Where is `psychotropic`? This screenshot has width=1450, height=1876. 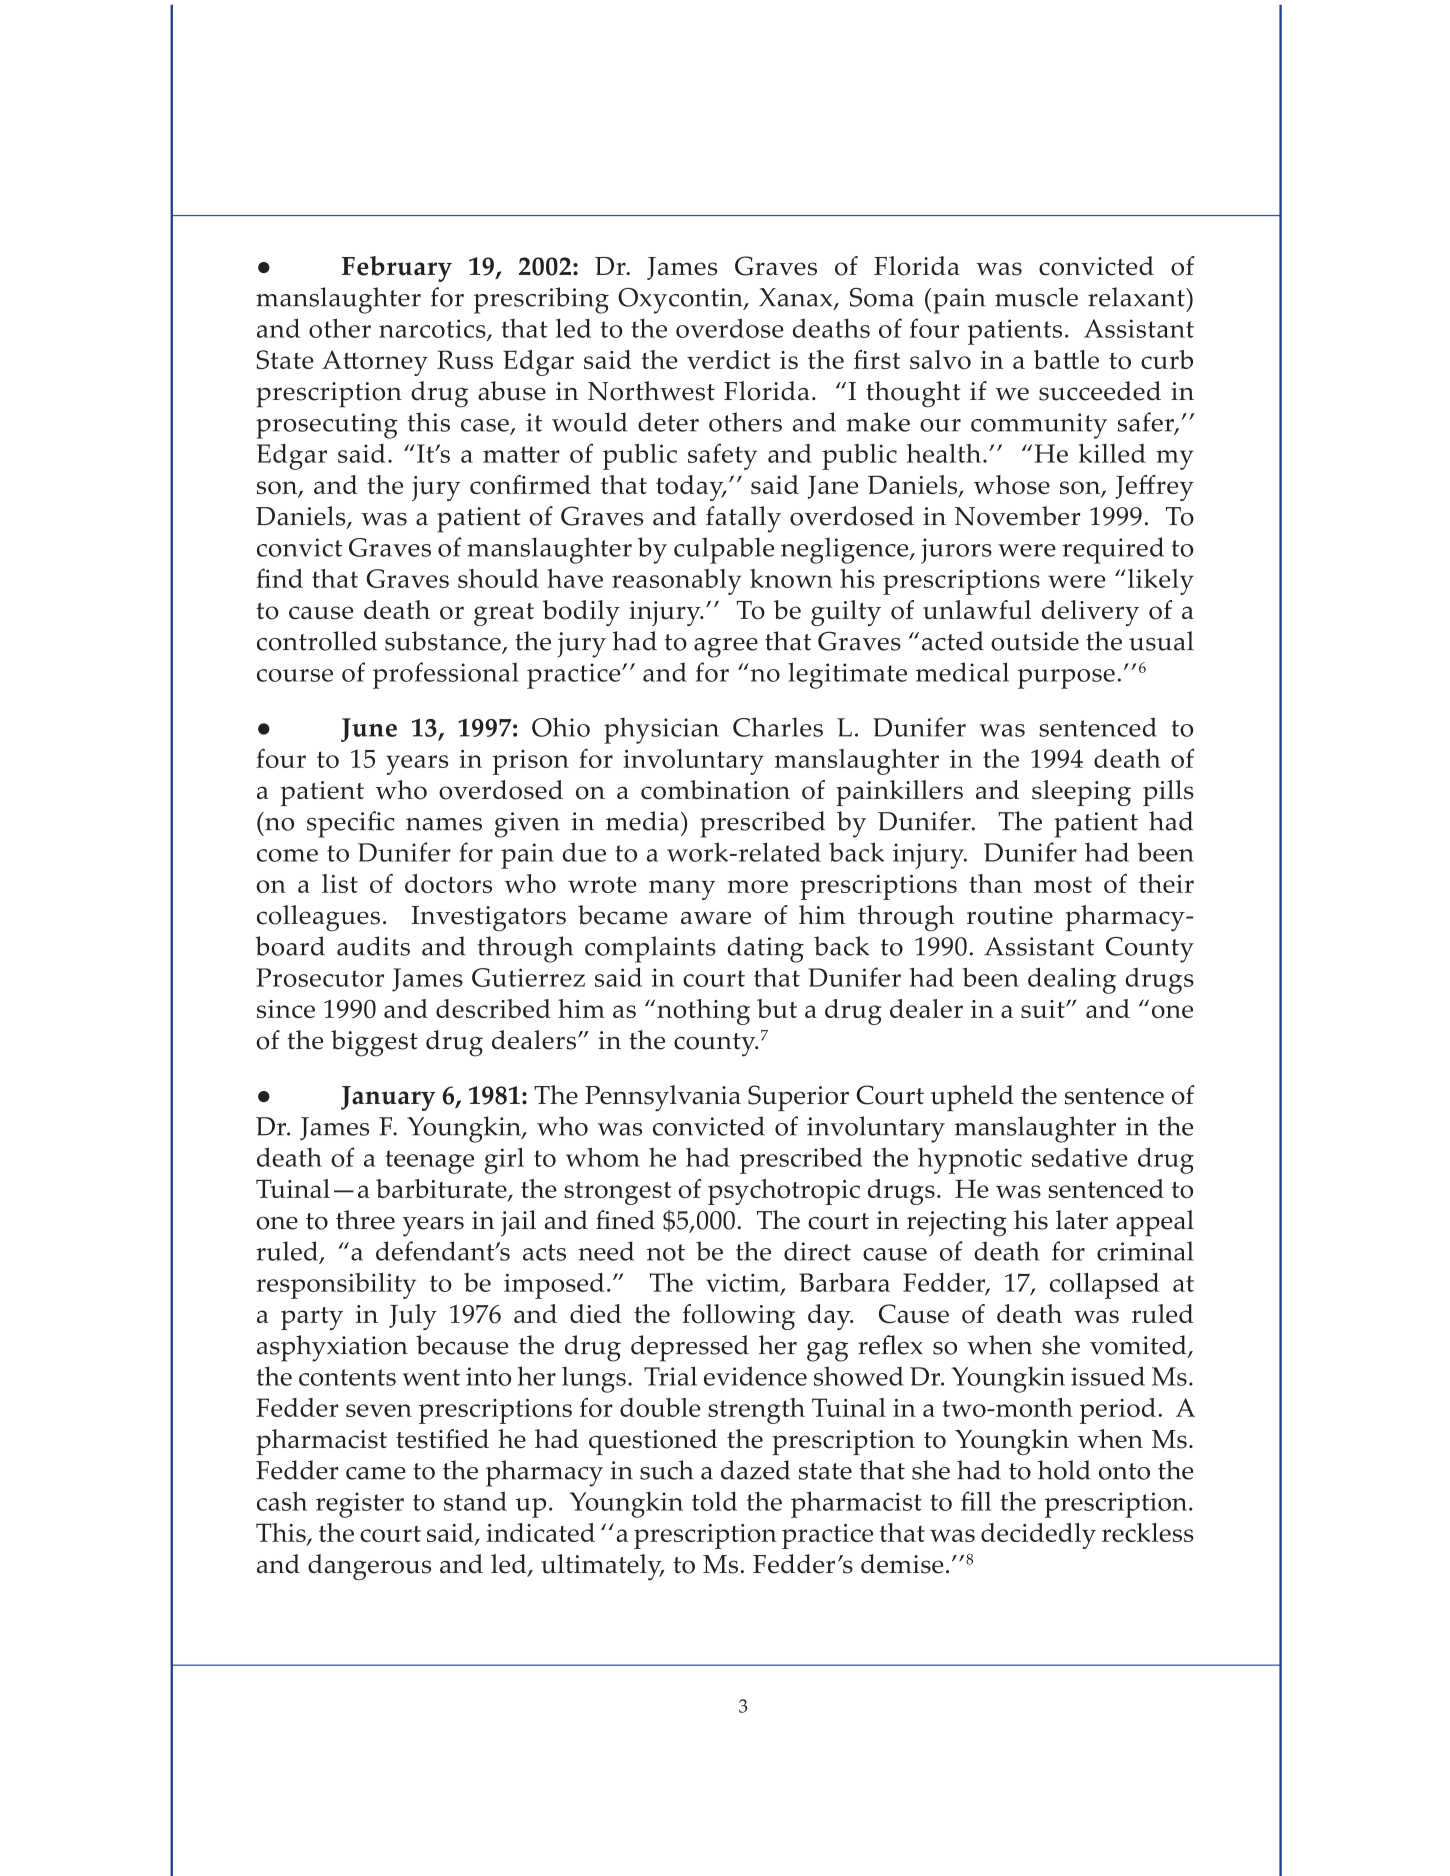 psychotropic is located at coordinates (784, 1192).
